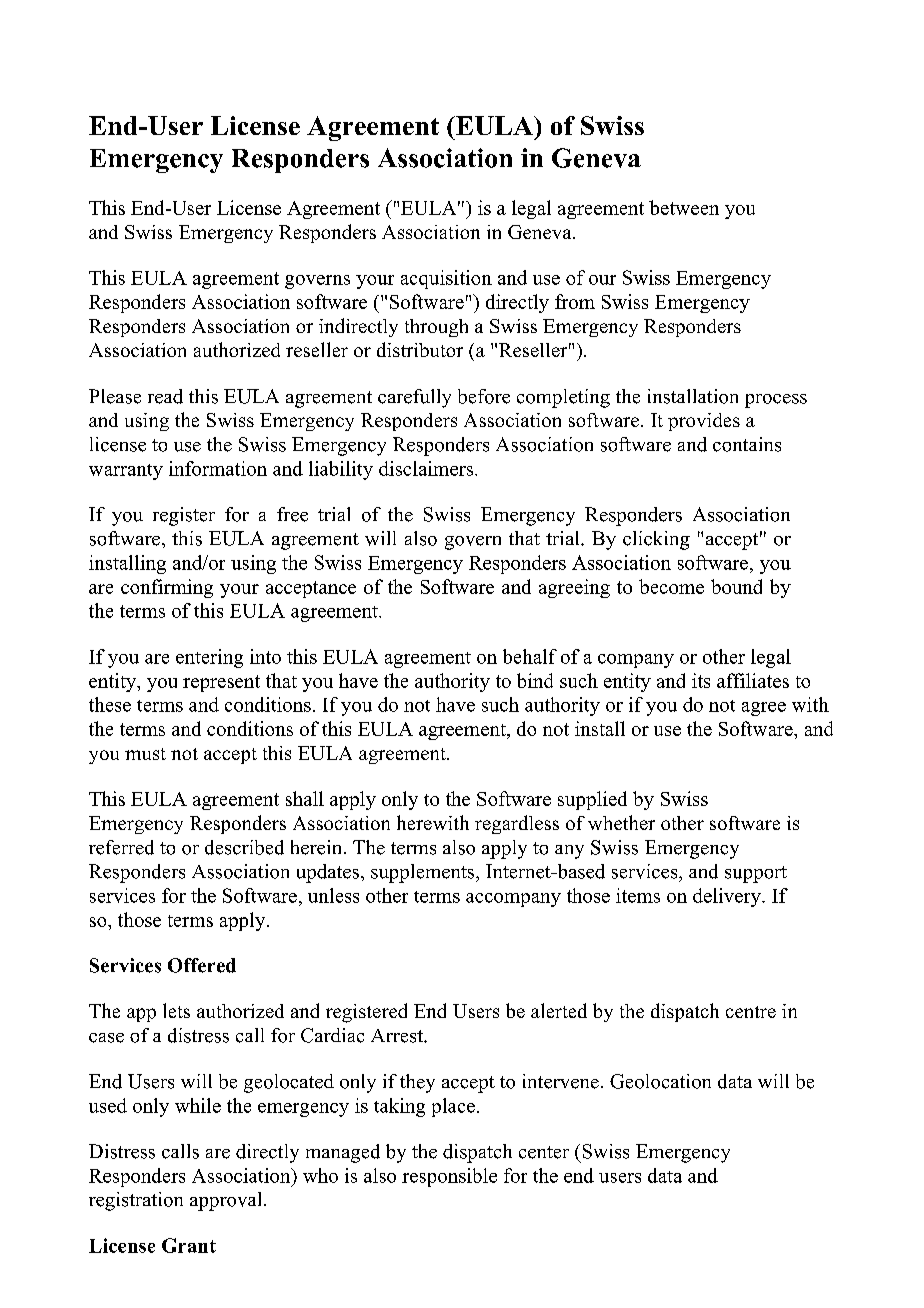 This page has width=924, height=1308. Describe the element at coordinates (747, 444) in the page. I see `contains` at that location.
